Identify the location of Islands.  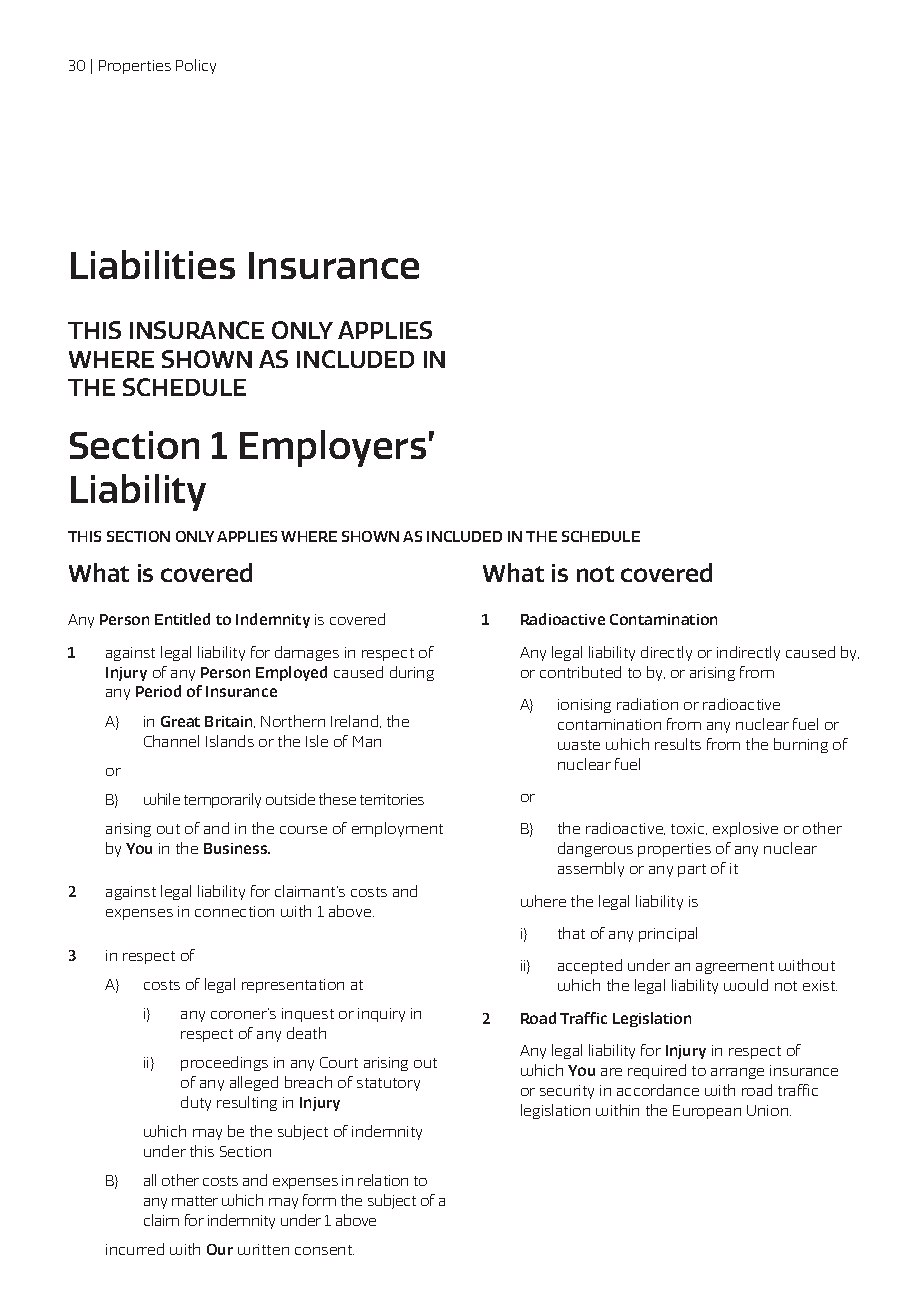
(230, 741).
